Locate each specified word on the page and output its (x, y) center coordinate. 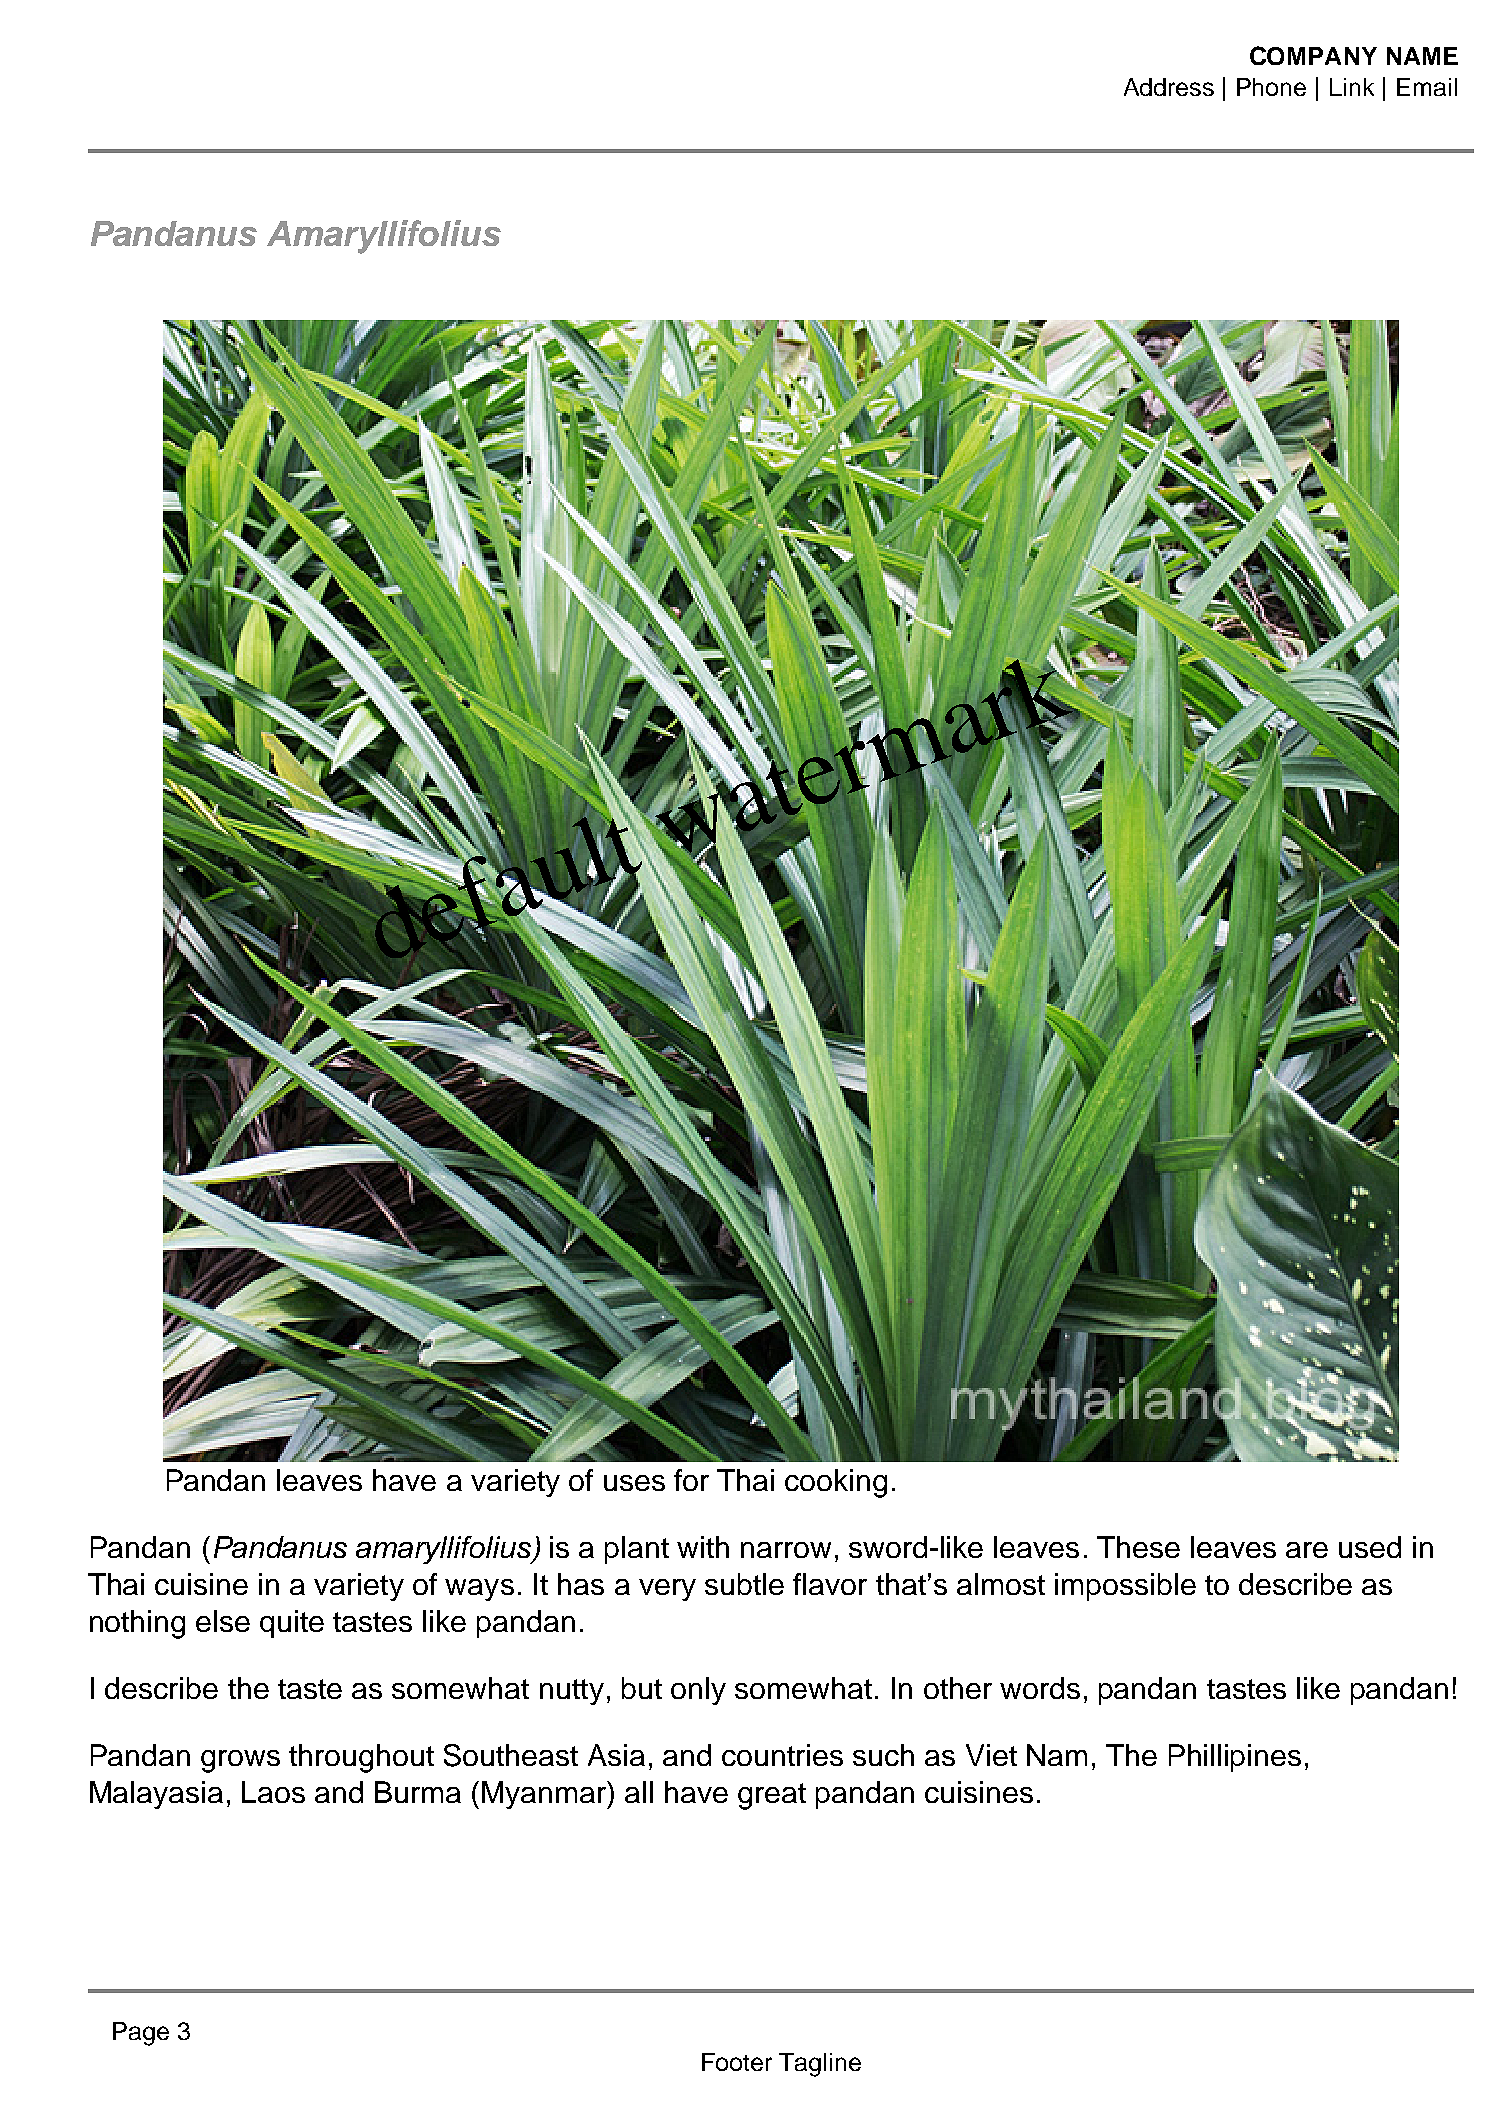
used (1370, 1547)
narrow (786, 1550)
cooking (836, 1483)
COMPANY (1313, 55)
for (691, 1480)
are (1307, 1550)
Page (141, 2034)
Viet (991, 1755)
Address (1169, 87)
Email (1427, 87)
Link (1352, 87)
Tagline (820, 2065)
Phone (1271, 87)
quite (292, 1624)
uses (634, 1483)
